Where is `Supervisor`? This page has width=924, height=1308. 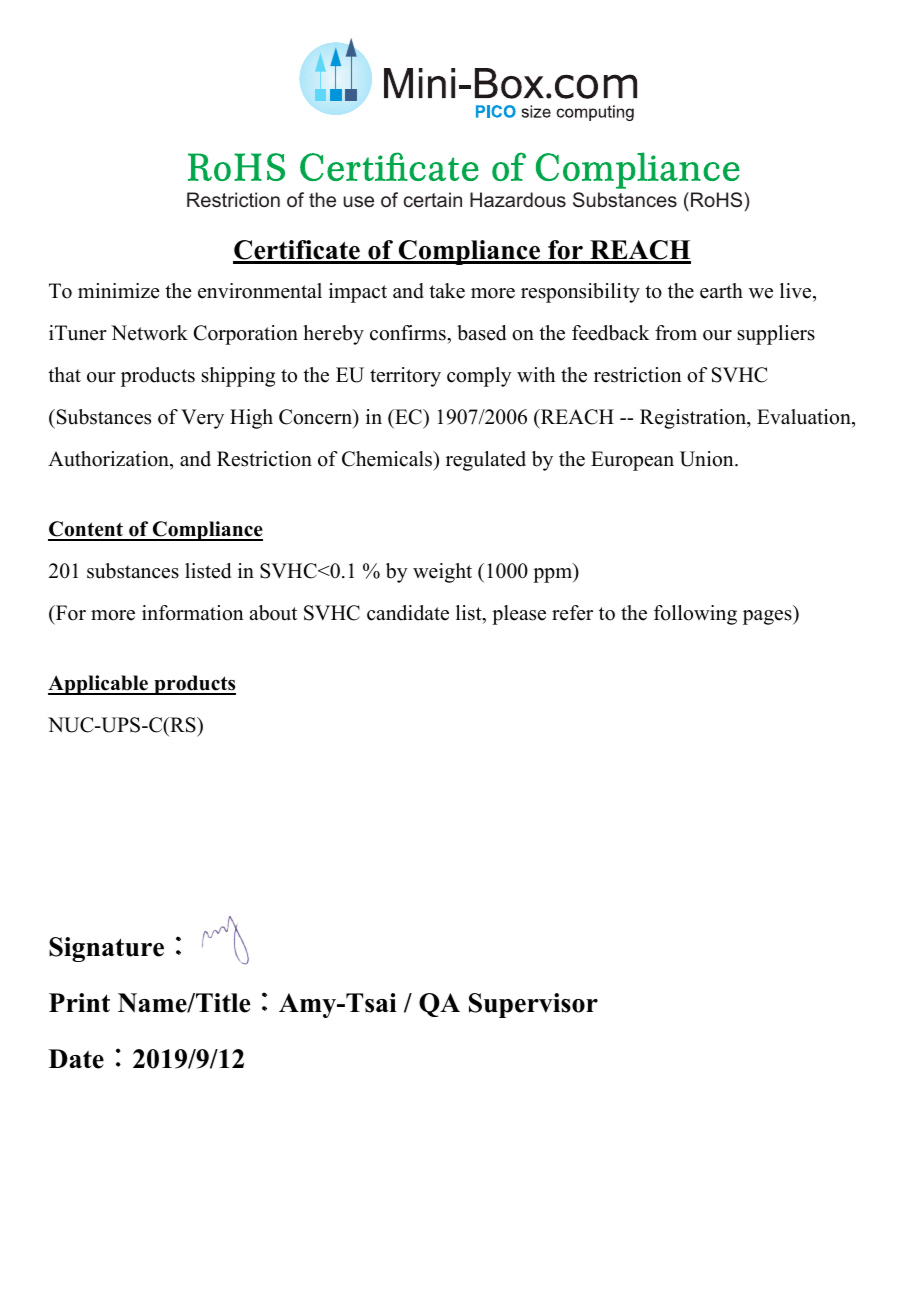
Supervisor is located at coordinates (533, 1005).
